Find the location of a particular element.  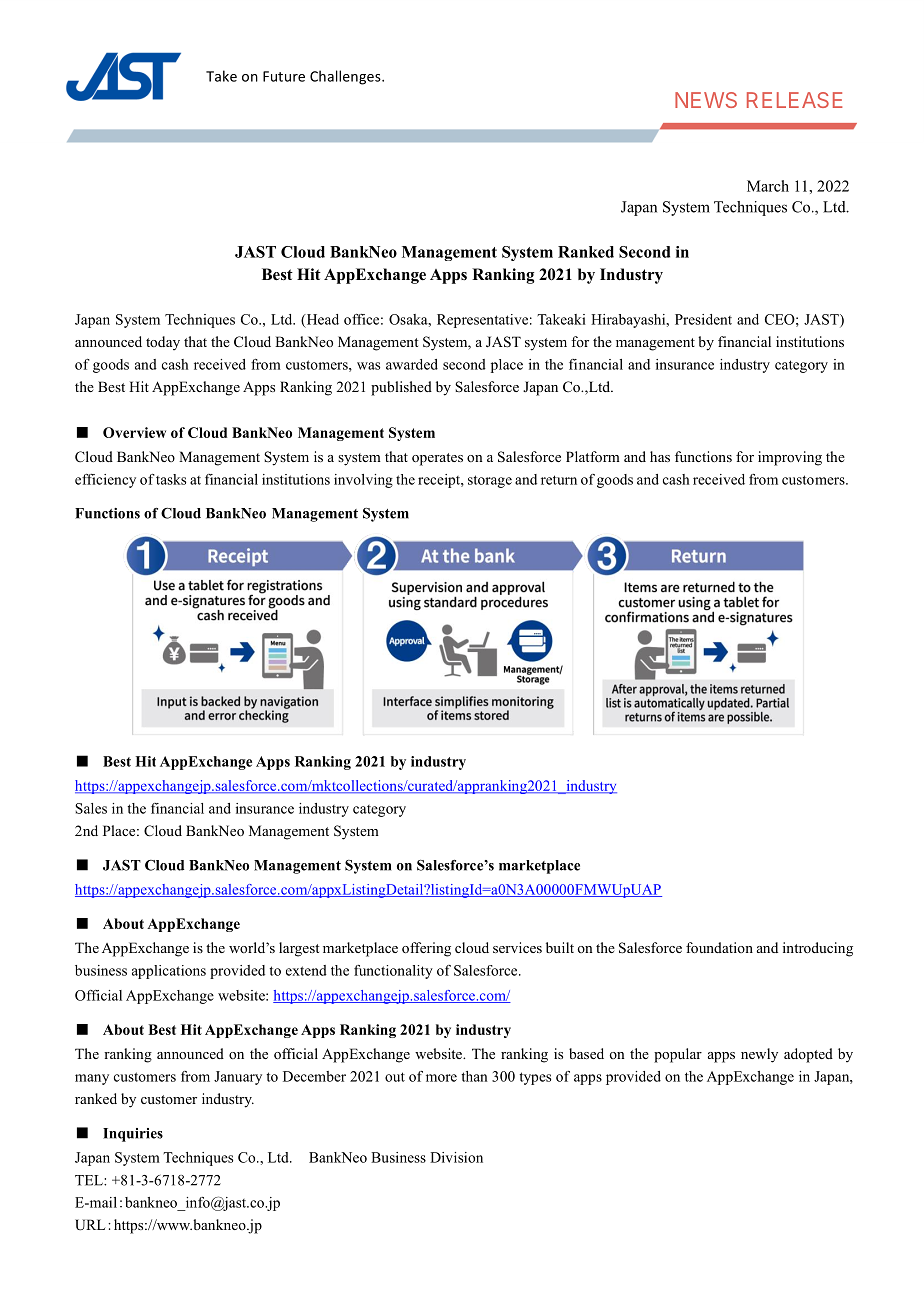

improving is located at coordinates (790, 458).
